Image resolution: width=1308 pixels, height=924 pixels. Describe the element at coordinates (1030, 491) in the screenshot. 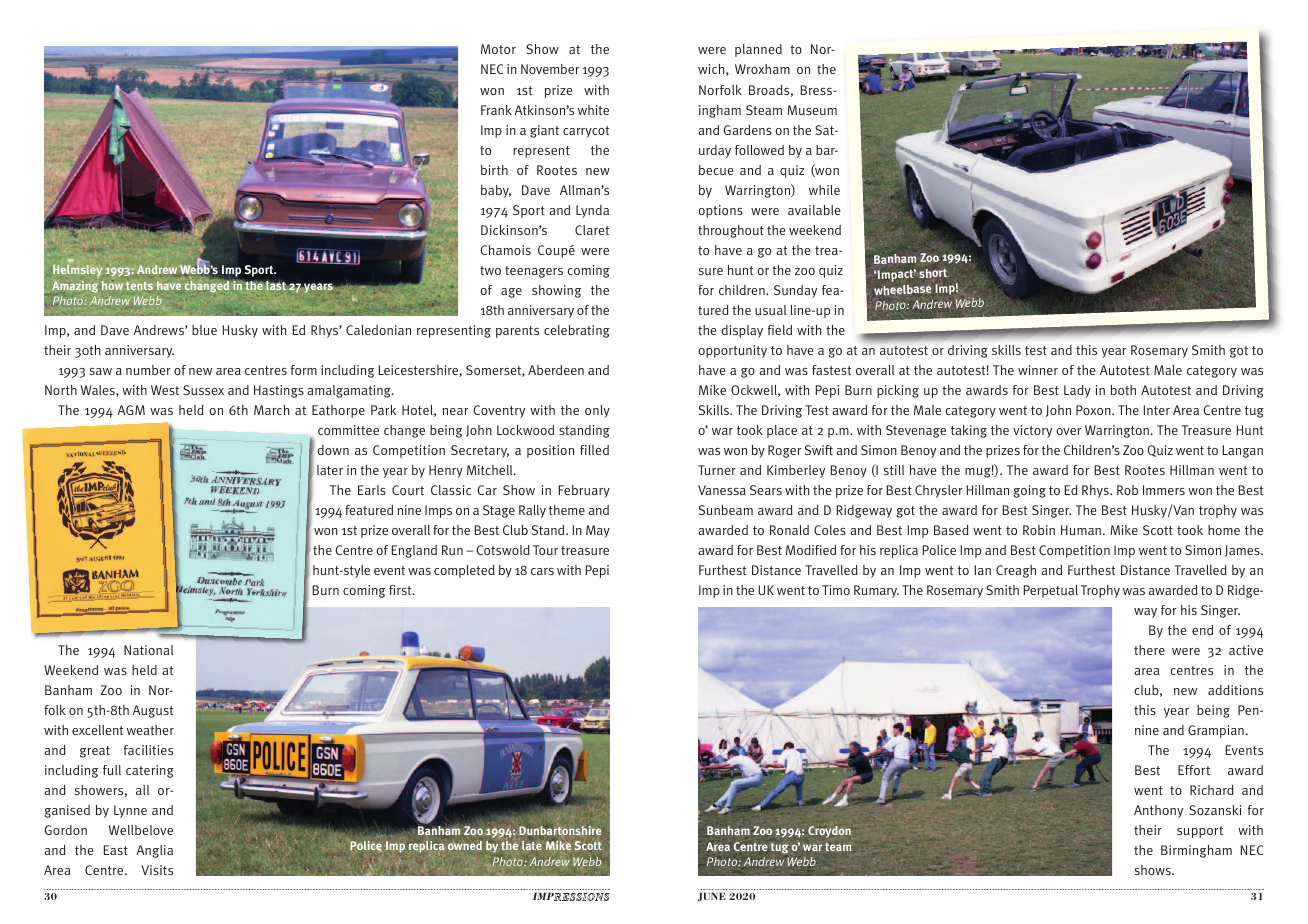

I see `going` at that location.
